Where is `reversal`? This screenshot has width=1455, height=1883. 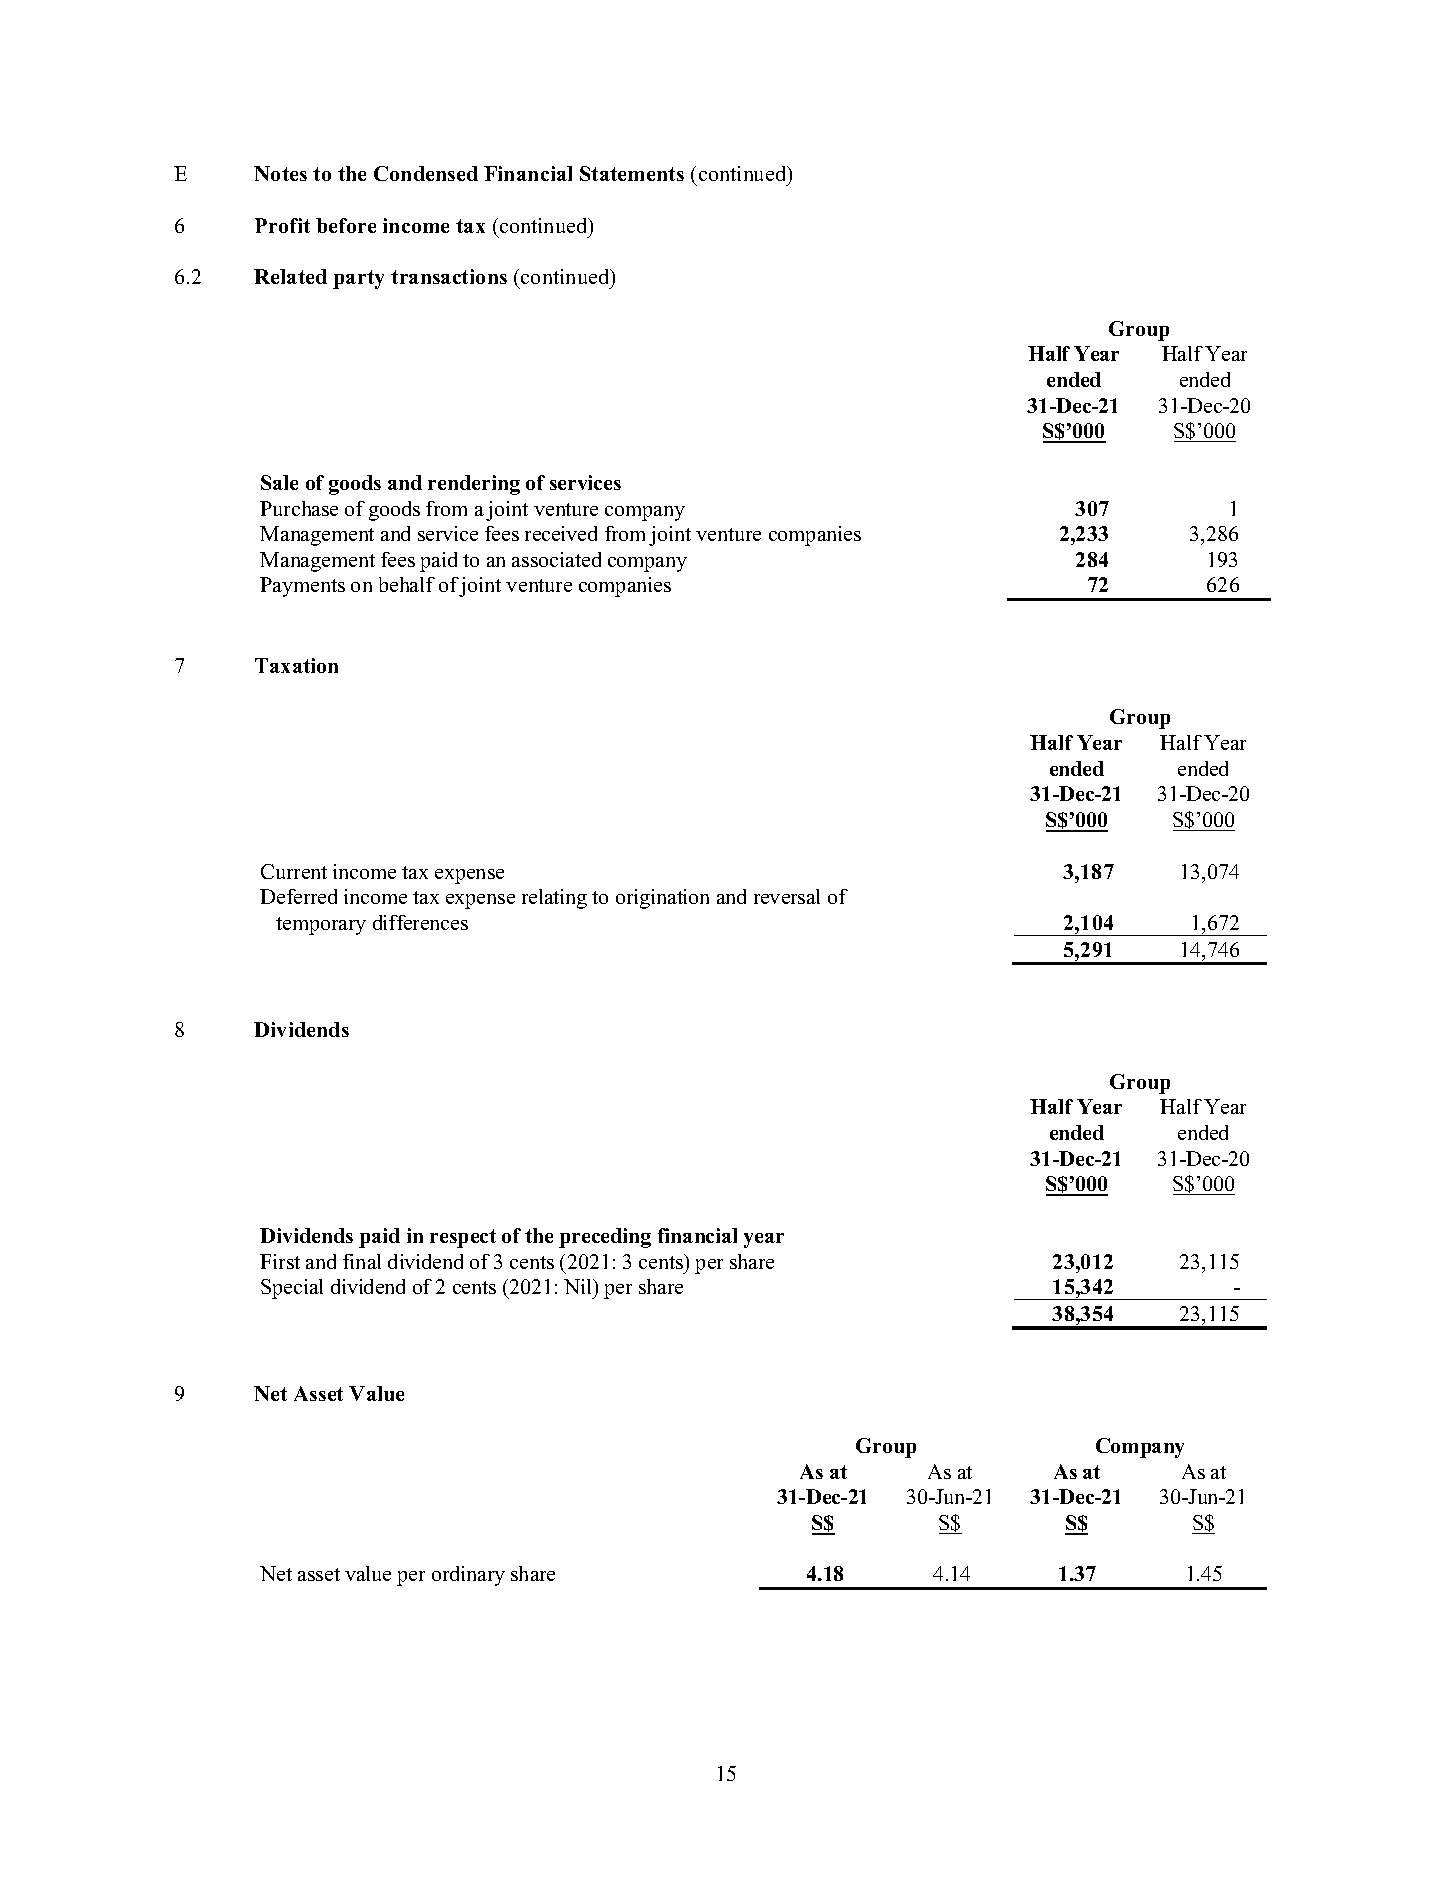 reversal is located at coordinates (787, 896).
